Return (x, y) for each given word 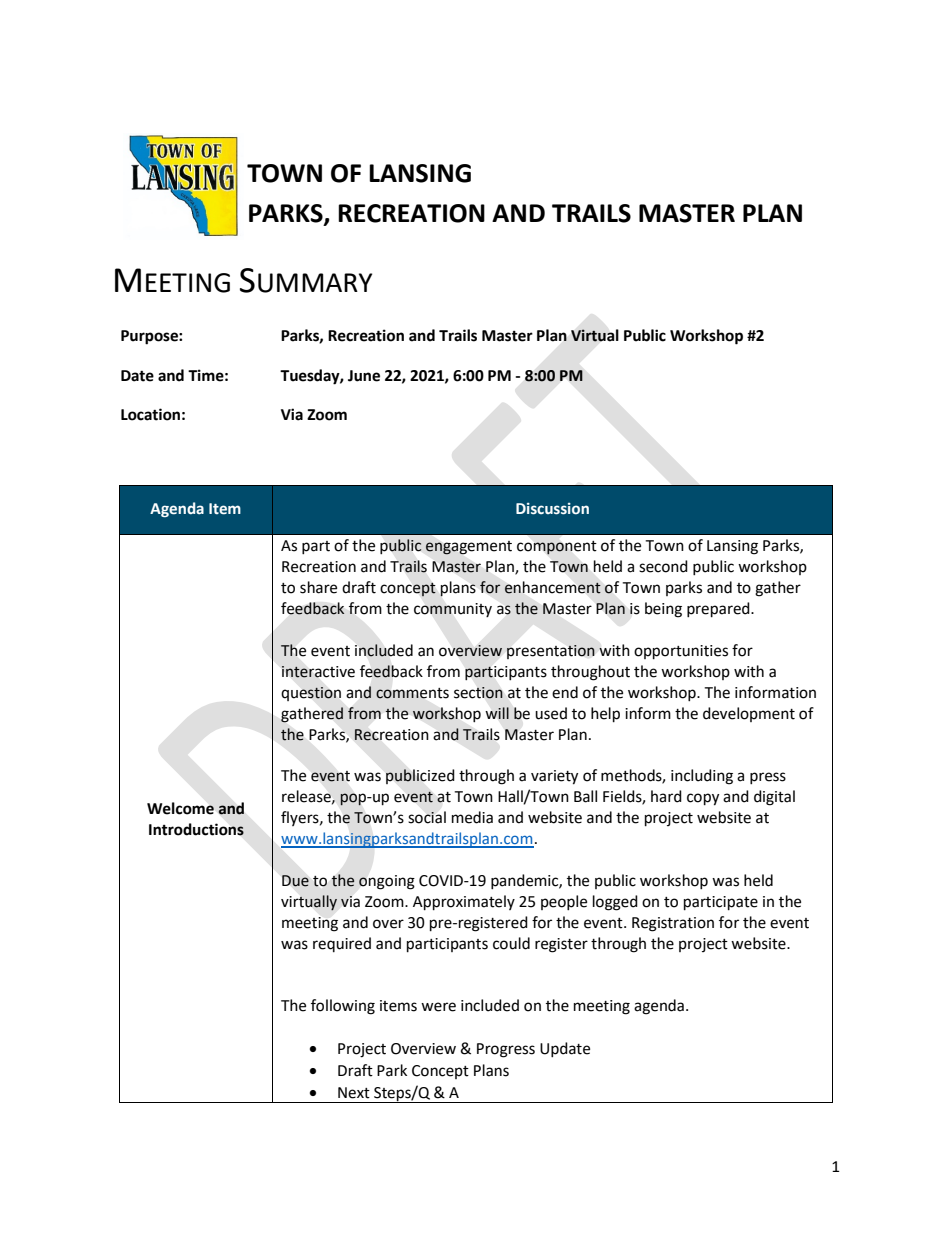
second (663, 566)
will (497, 713)
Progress (506, 1050)
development (749, 714)
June (364, 376)
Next (354, 1093)
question (311, 694)
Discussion (552, 509)
